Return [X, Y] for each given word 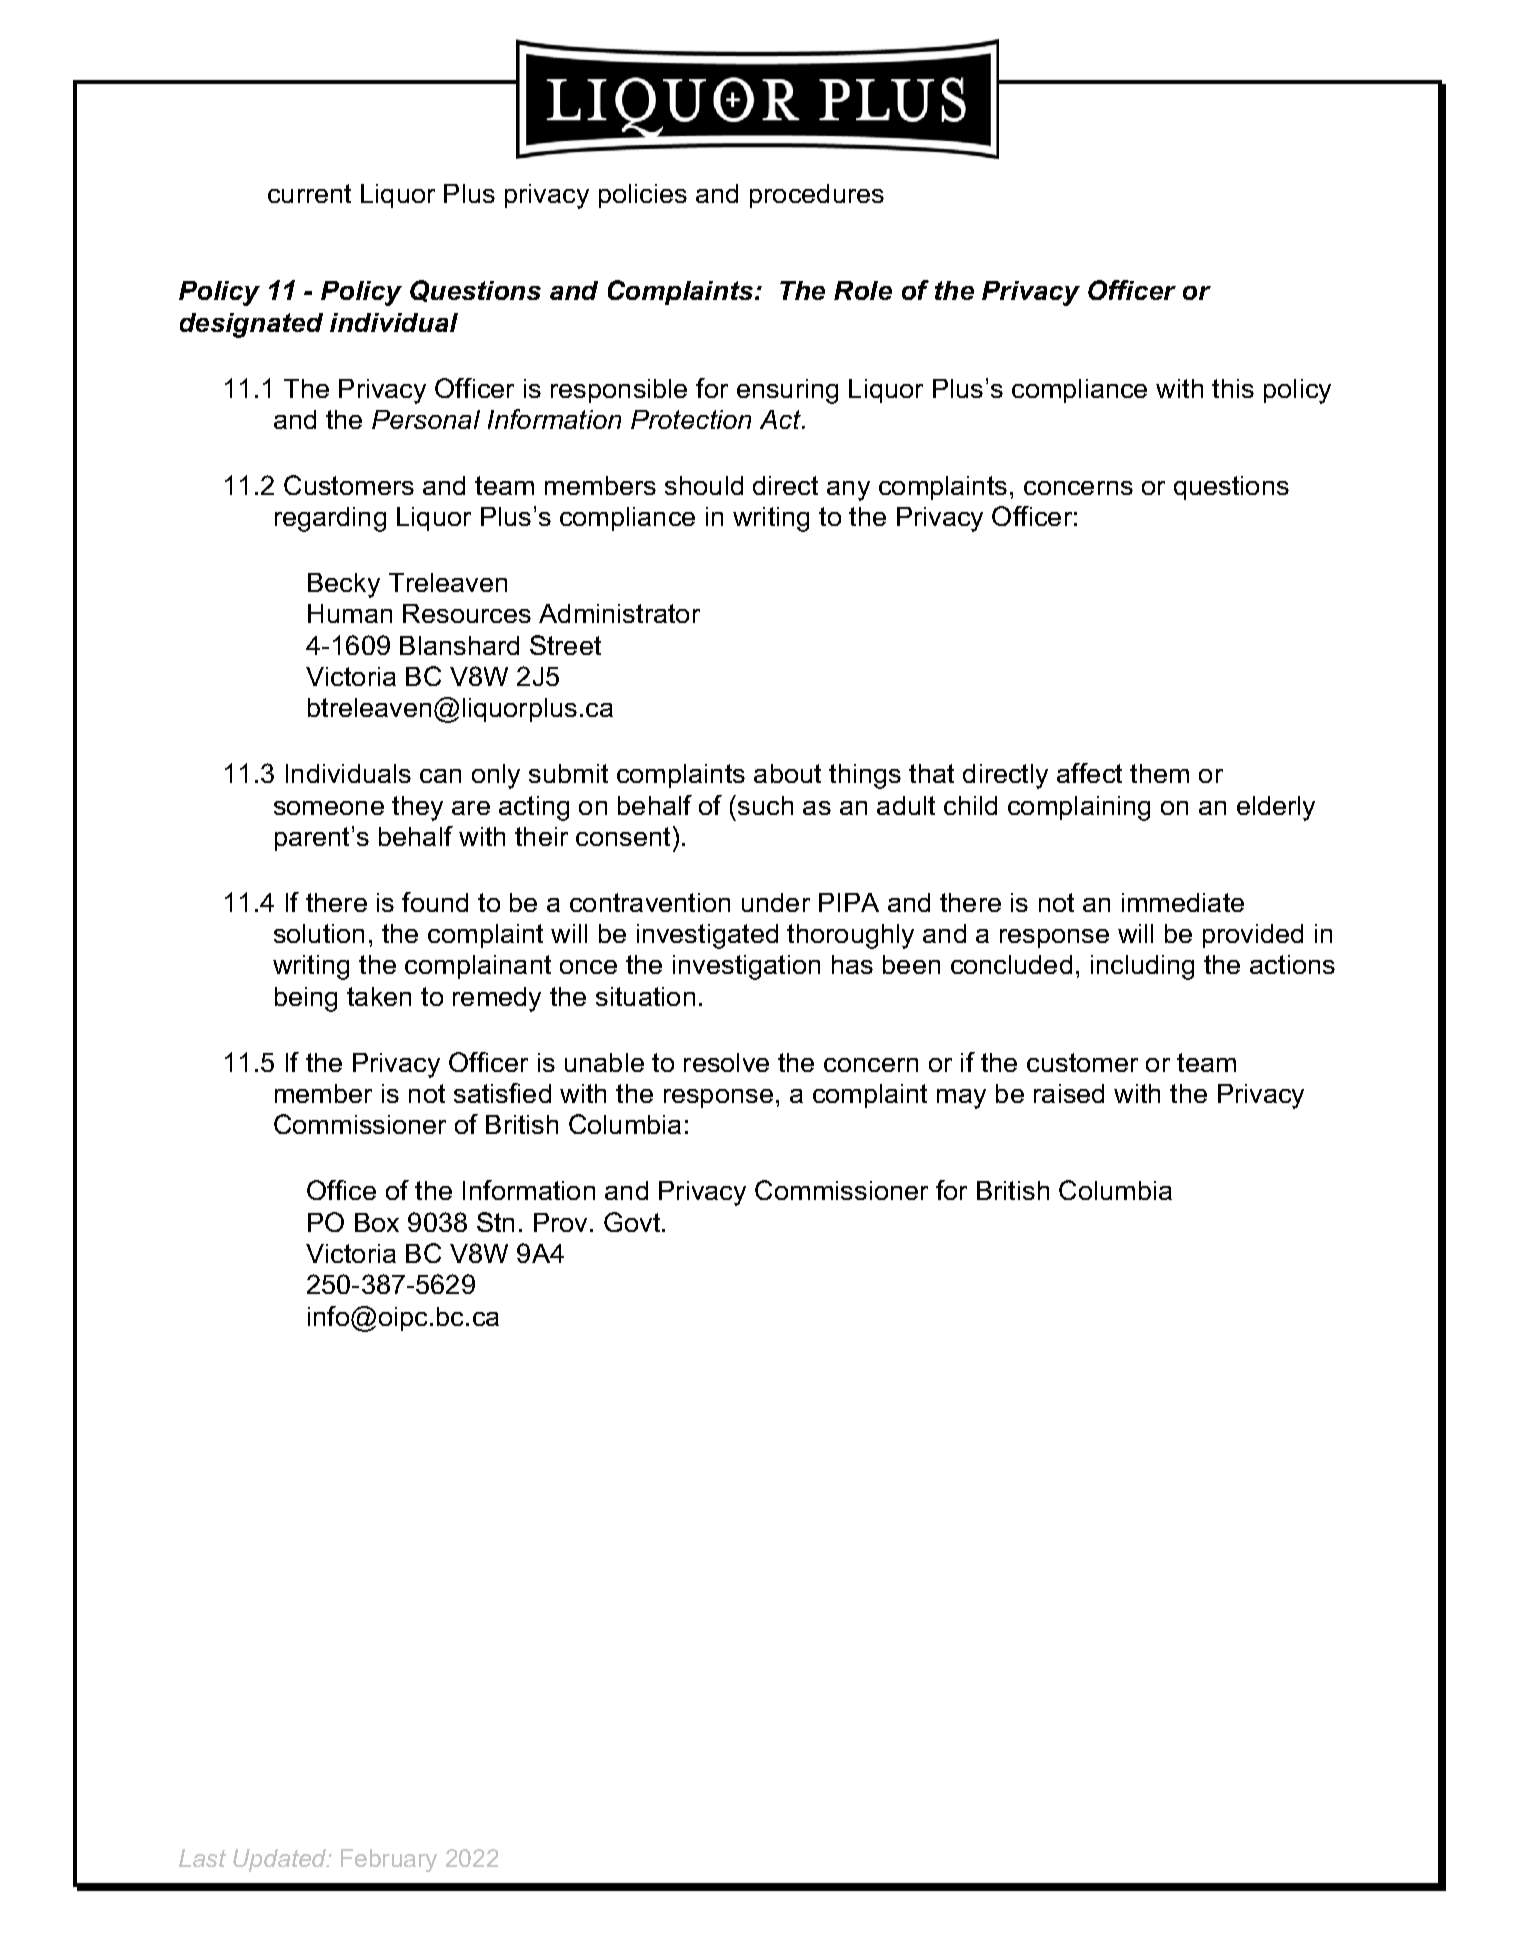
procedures [817, 196]
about [787, 773]
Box [377, 1222]
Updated [281, 1860]
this [1233, 388]
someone [329, 808]
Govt [633, 1222]
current [309, 193]
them [1159, 773]
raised [1069, 1093]
